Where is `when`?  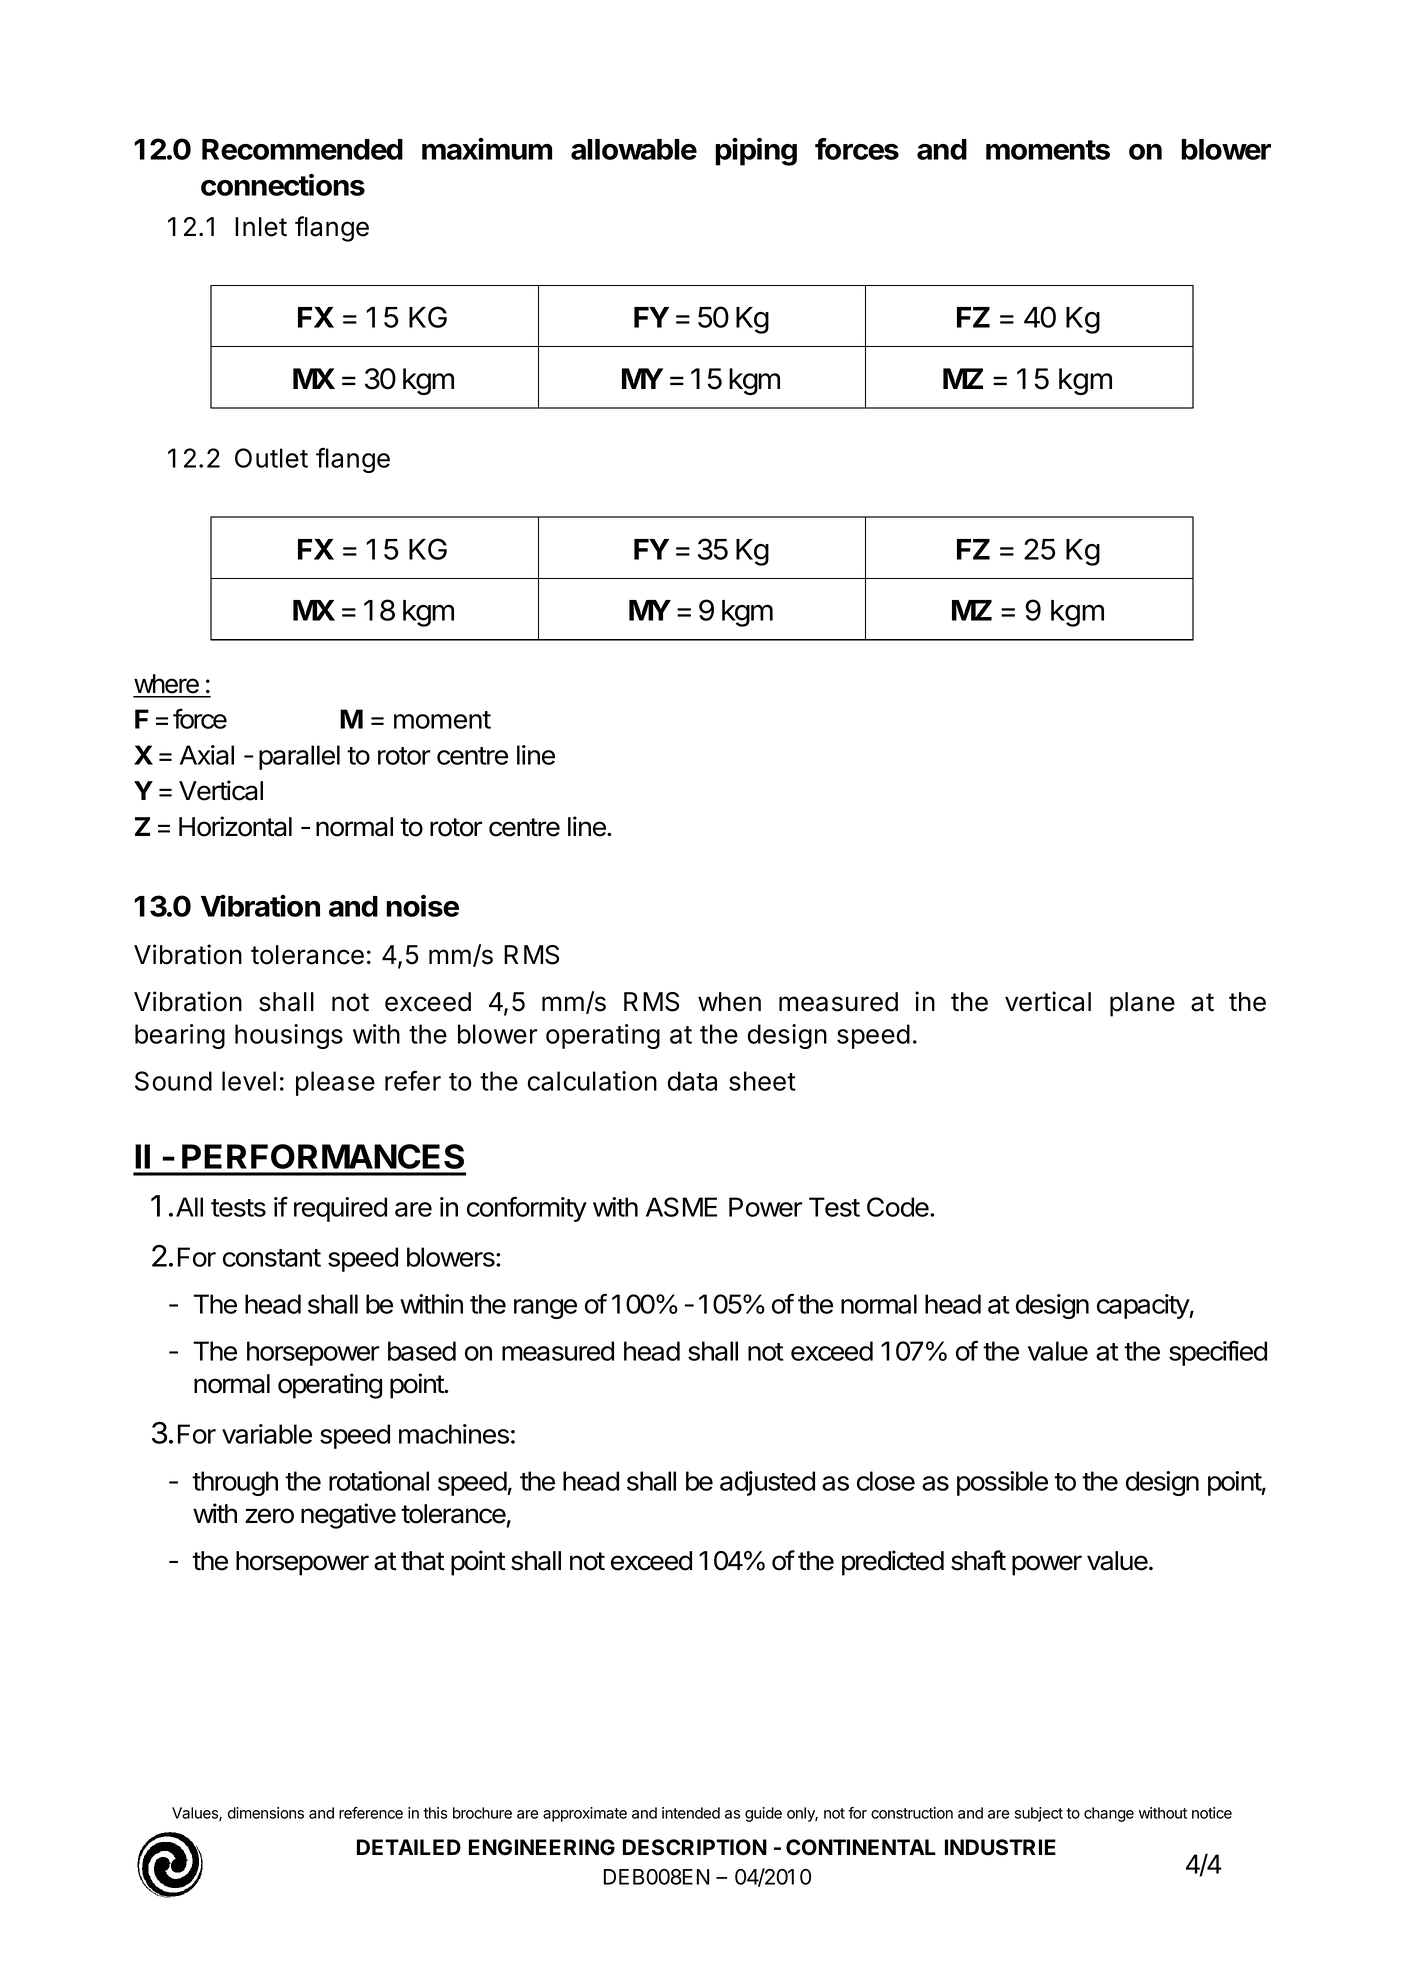 when is located at coordinates (729, 1002).
